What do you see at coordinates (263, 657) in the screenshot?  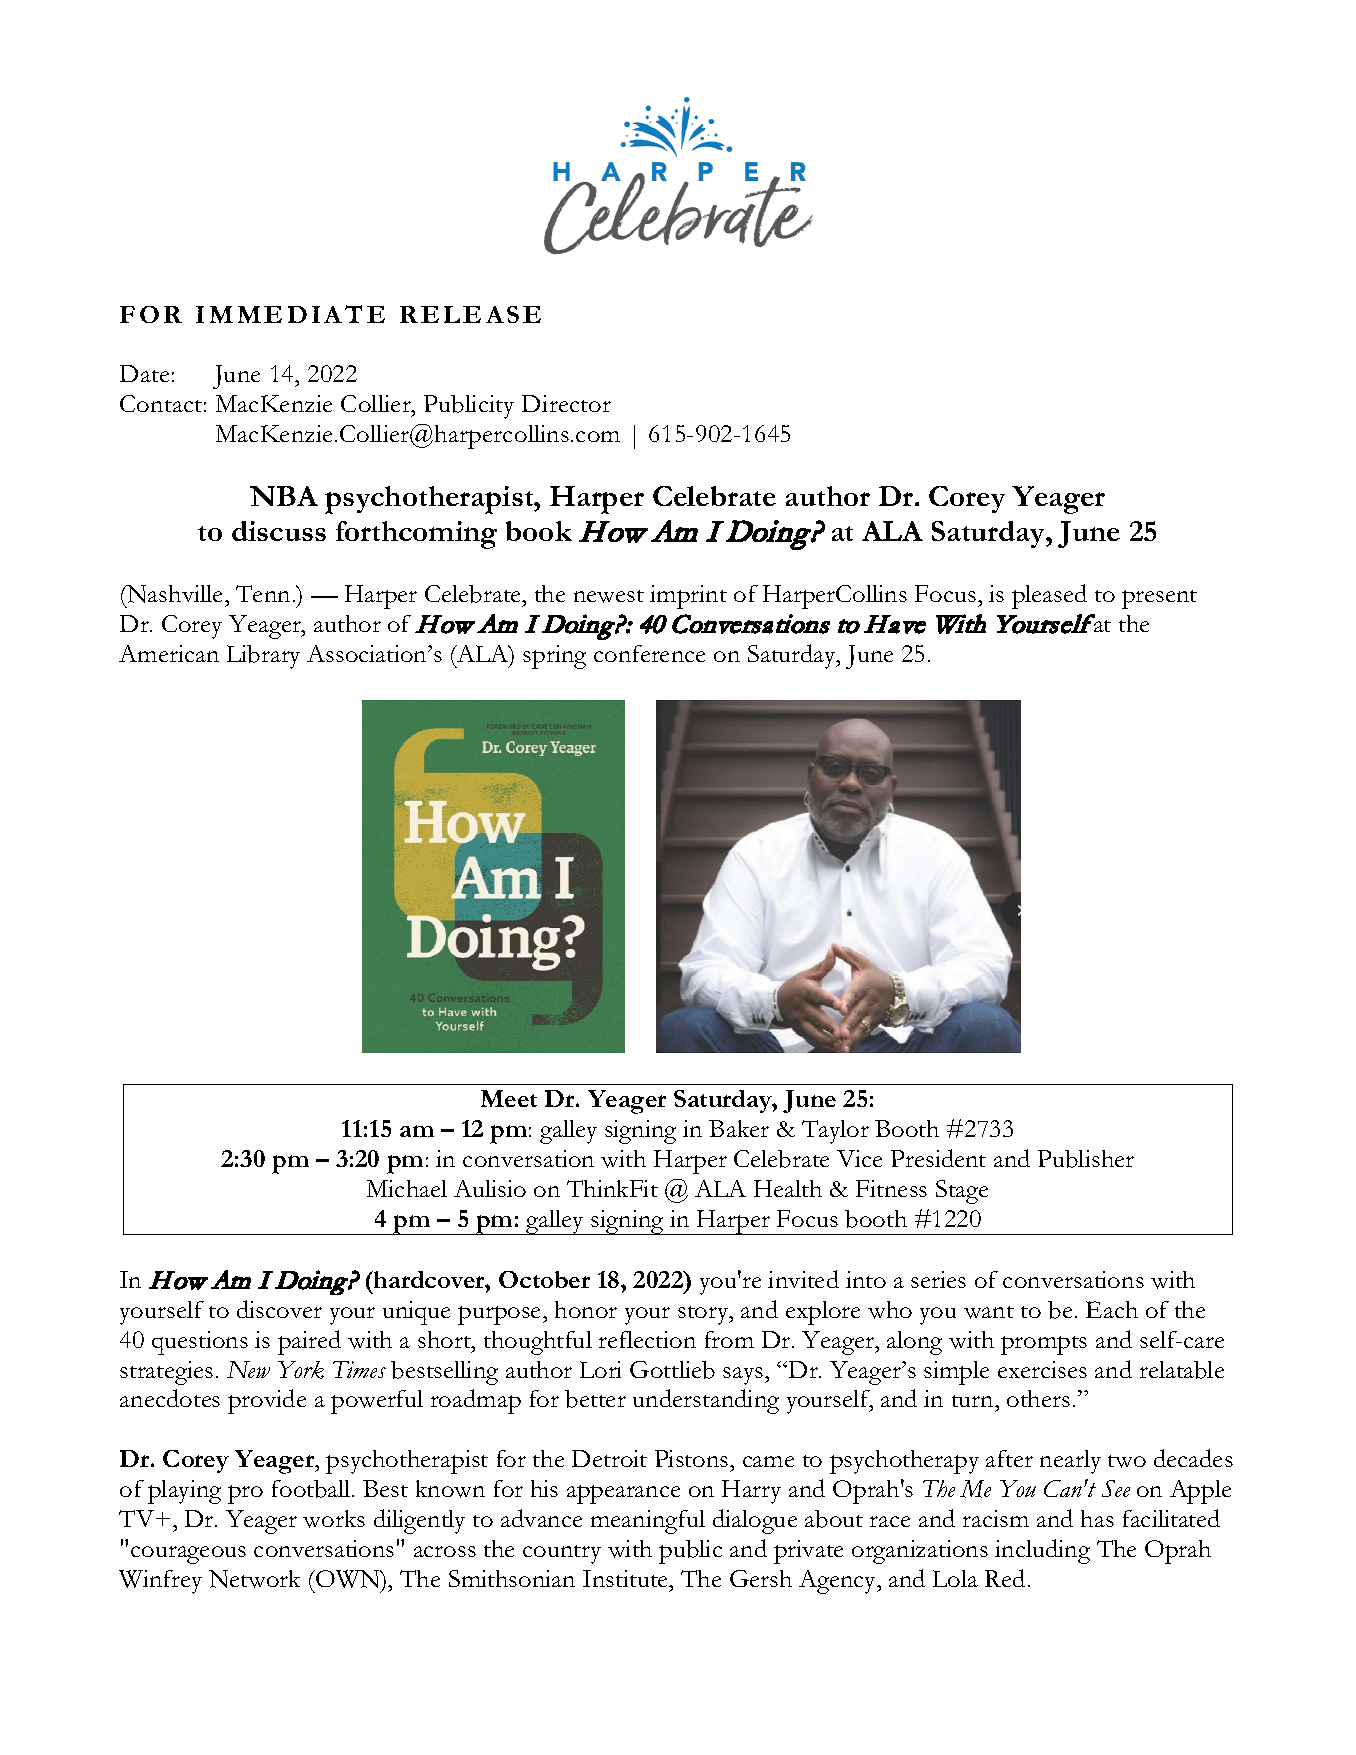 I see `Library` at bounding box center [263, 657].
